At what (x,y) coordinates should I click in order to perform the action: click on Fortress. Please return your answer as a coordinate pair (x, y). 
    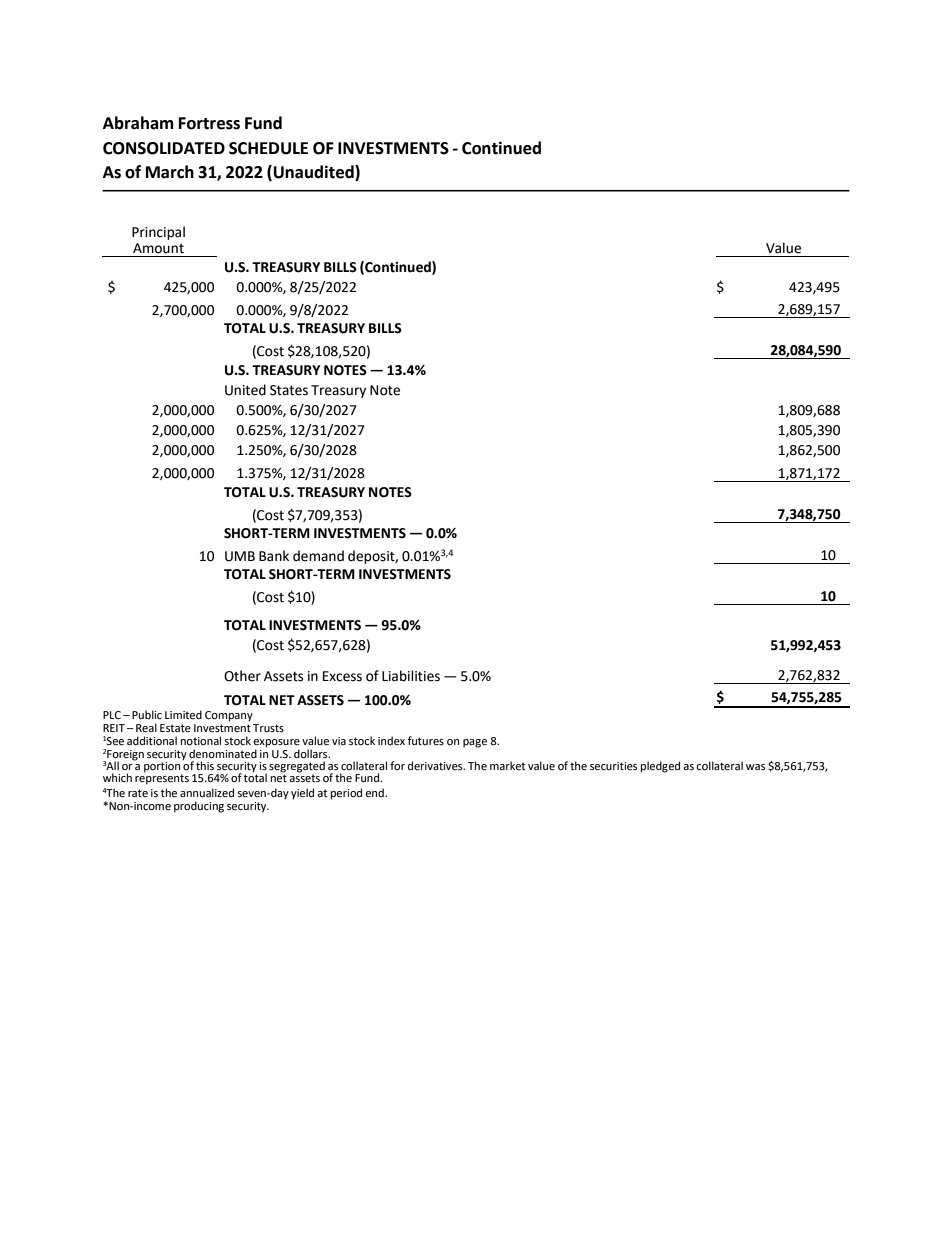
    Looking at the image, I should click on (209, 123).
